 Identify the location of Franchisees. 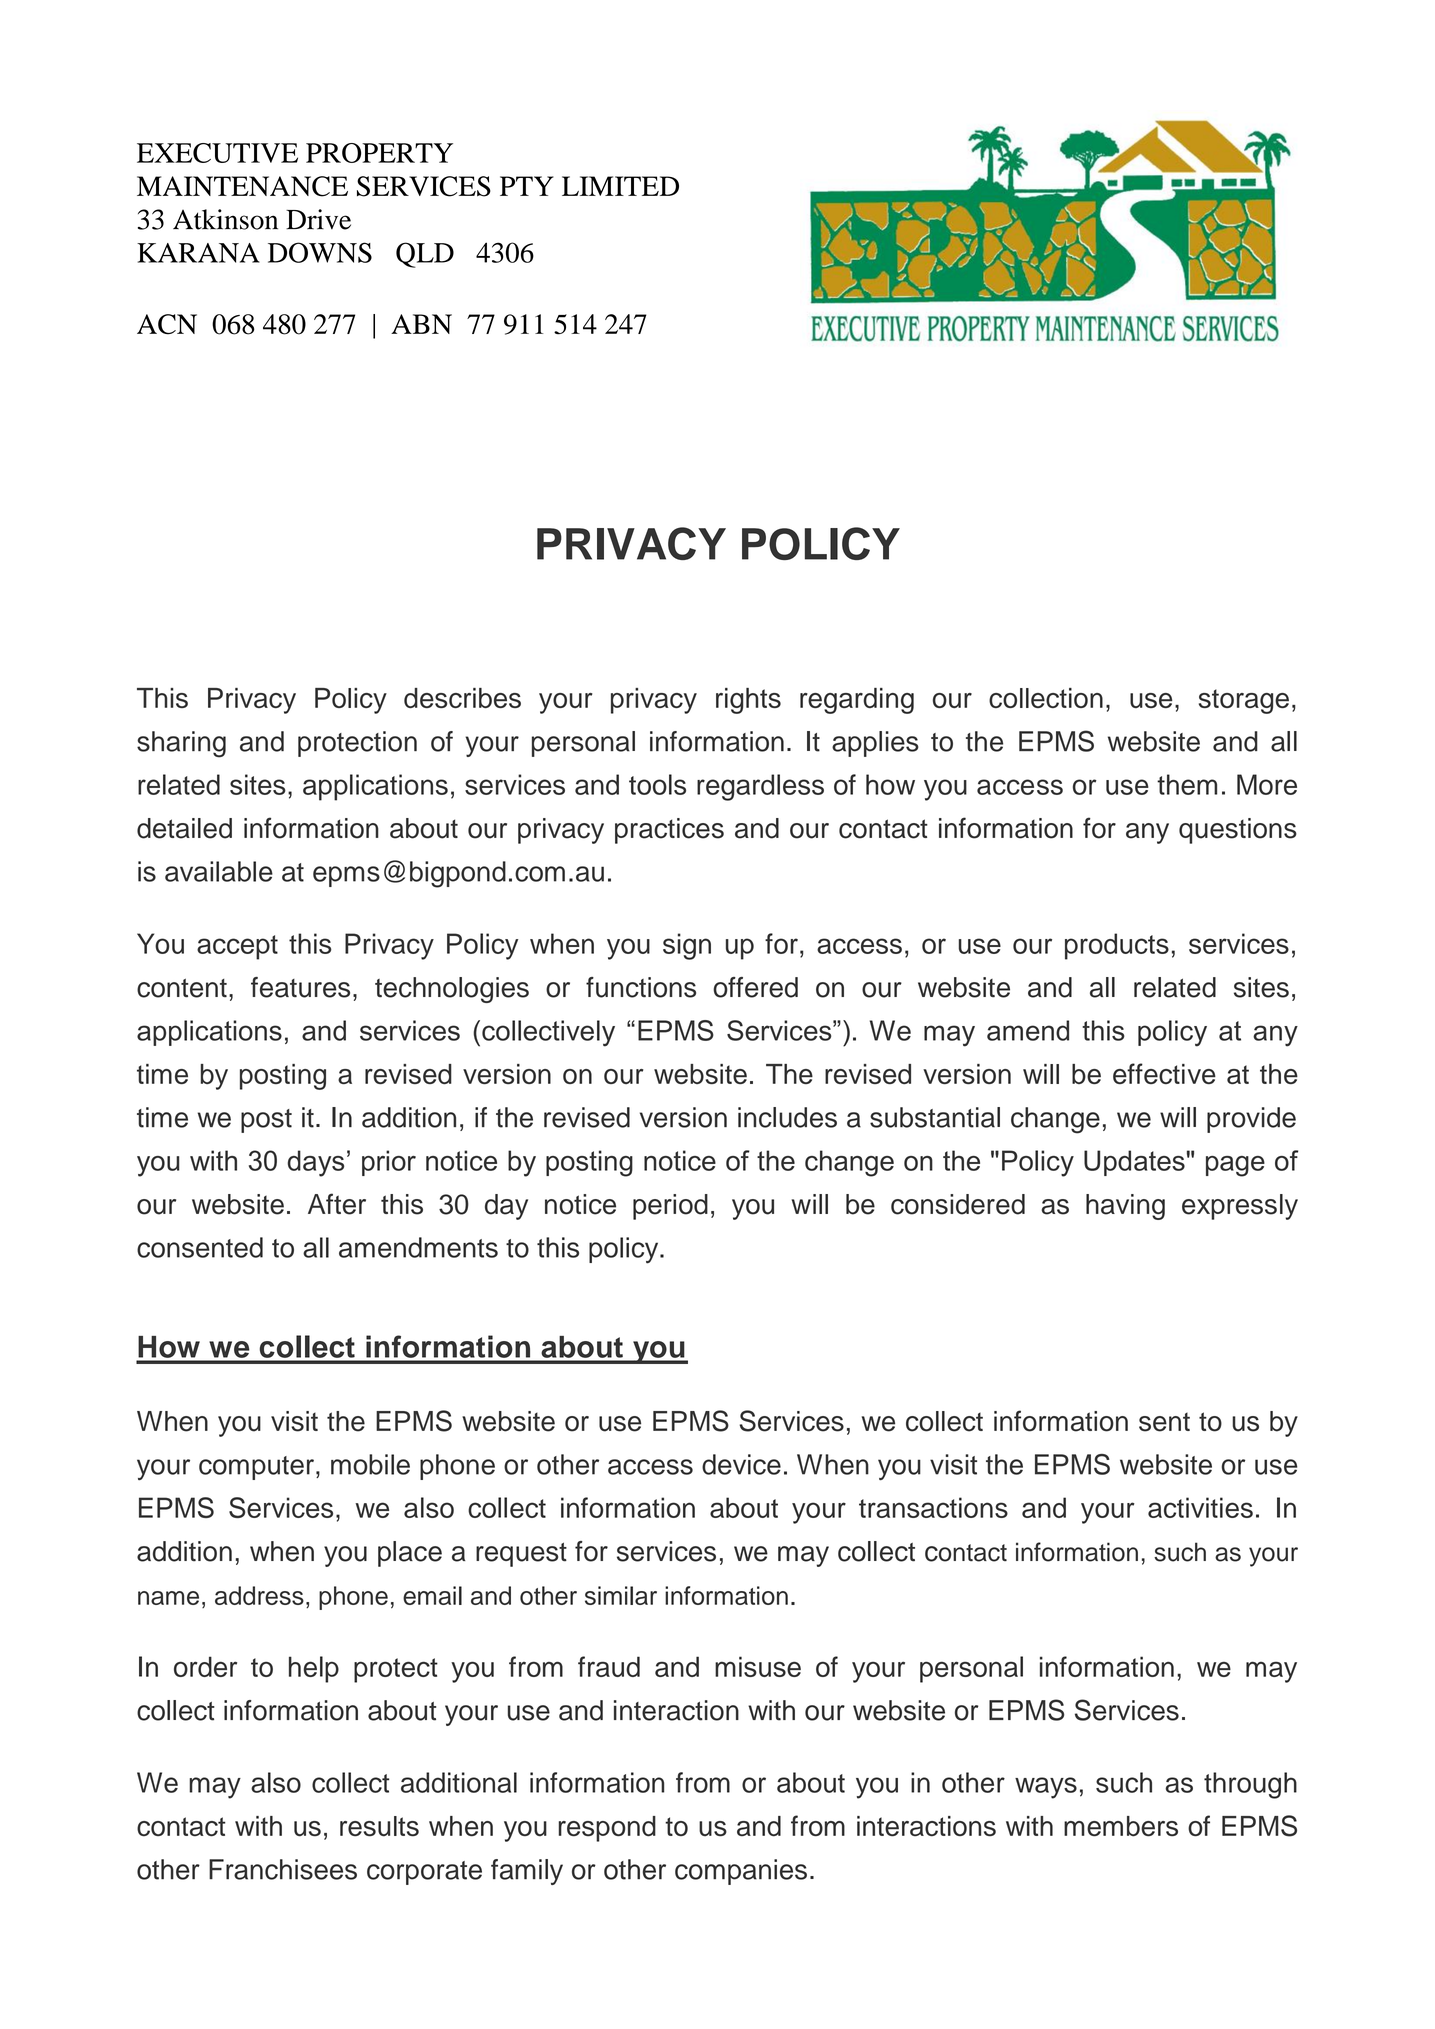
(283, 1869).
